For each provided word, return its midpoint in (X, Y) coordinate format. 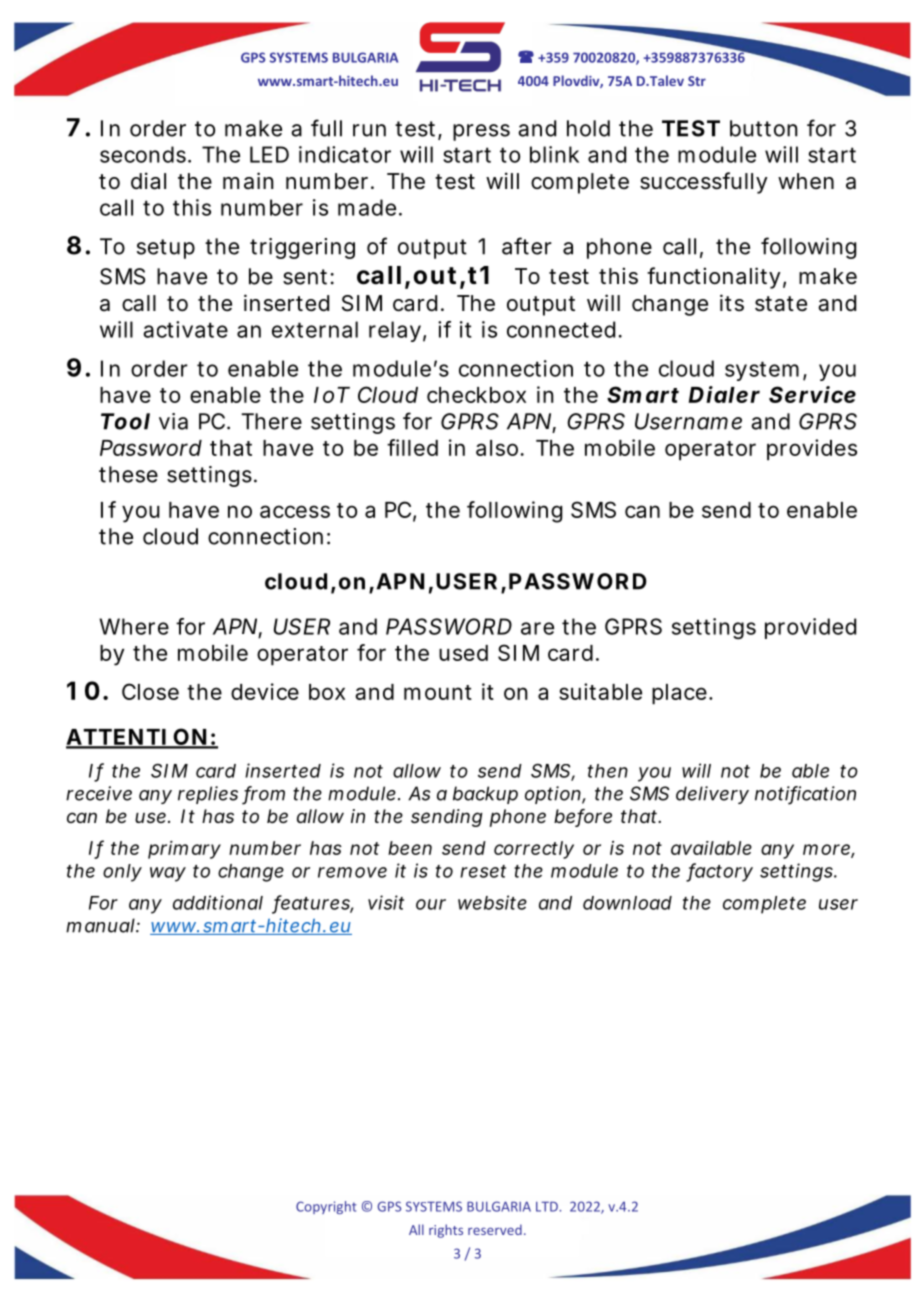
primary (184, 850)
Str (697, 81)
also (498, 448)
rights (446, 1231)
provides (812, 450)
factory (719, 872)
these (128, 474)
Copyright (326, 1207)
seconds (144, 154)
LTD (548, 1206)
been (410, 848)
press (481, 132)
